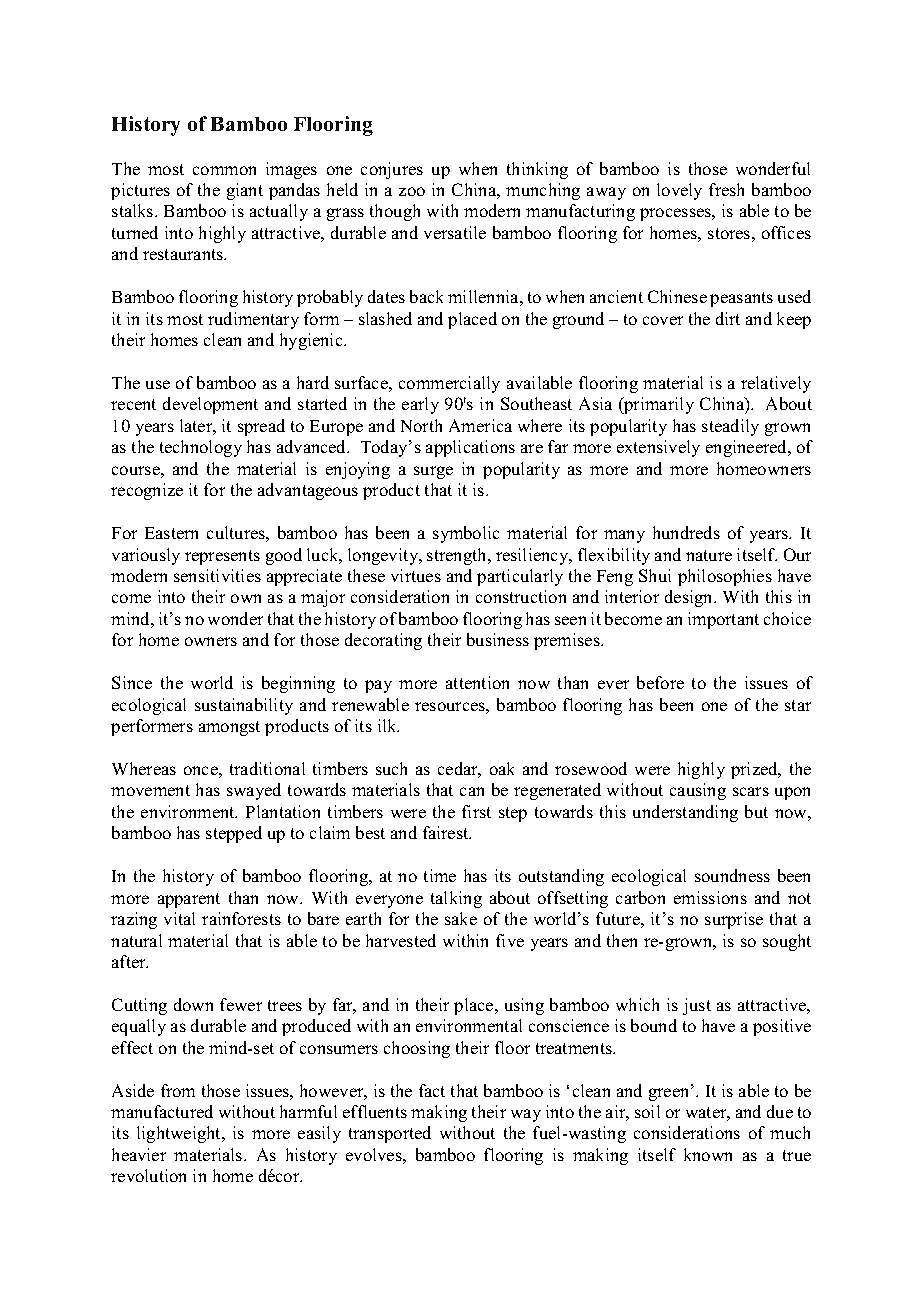  What do you see at coordinates (244, 706) in the screenshot?
I see `sustainability` at bounding box center [244, 706].
